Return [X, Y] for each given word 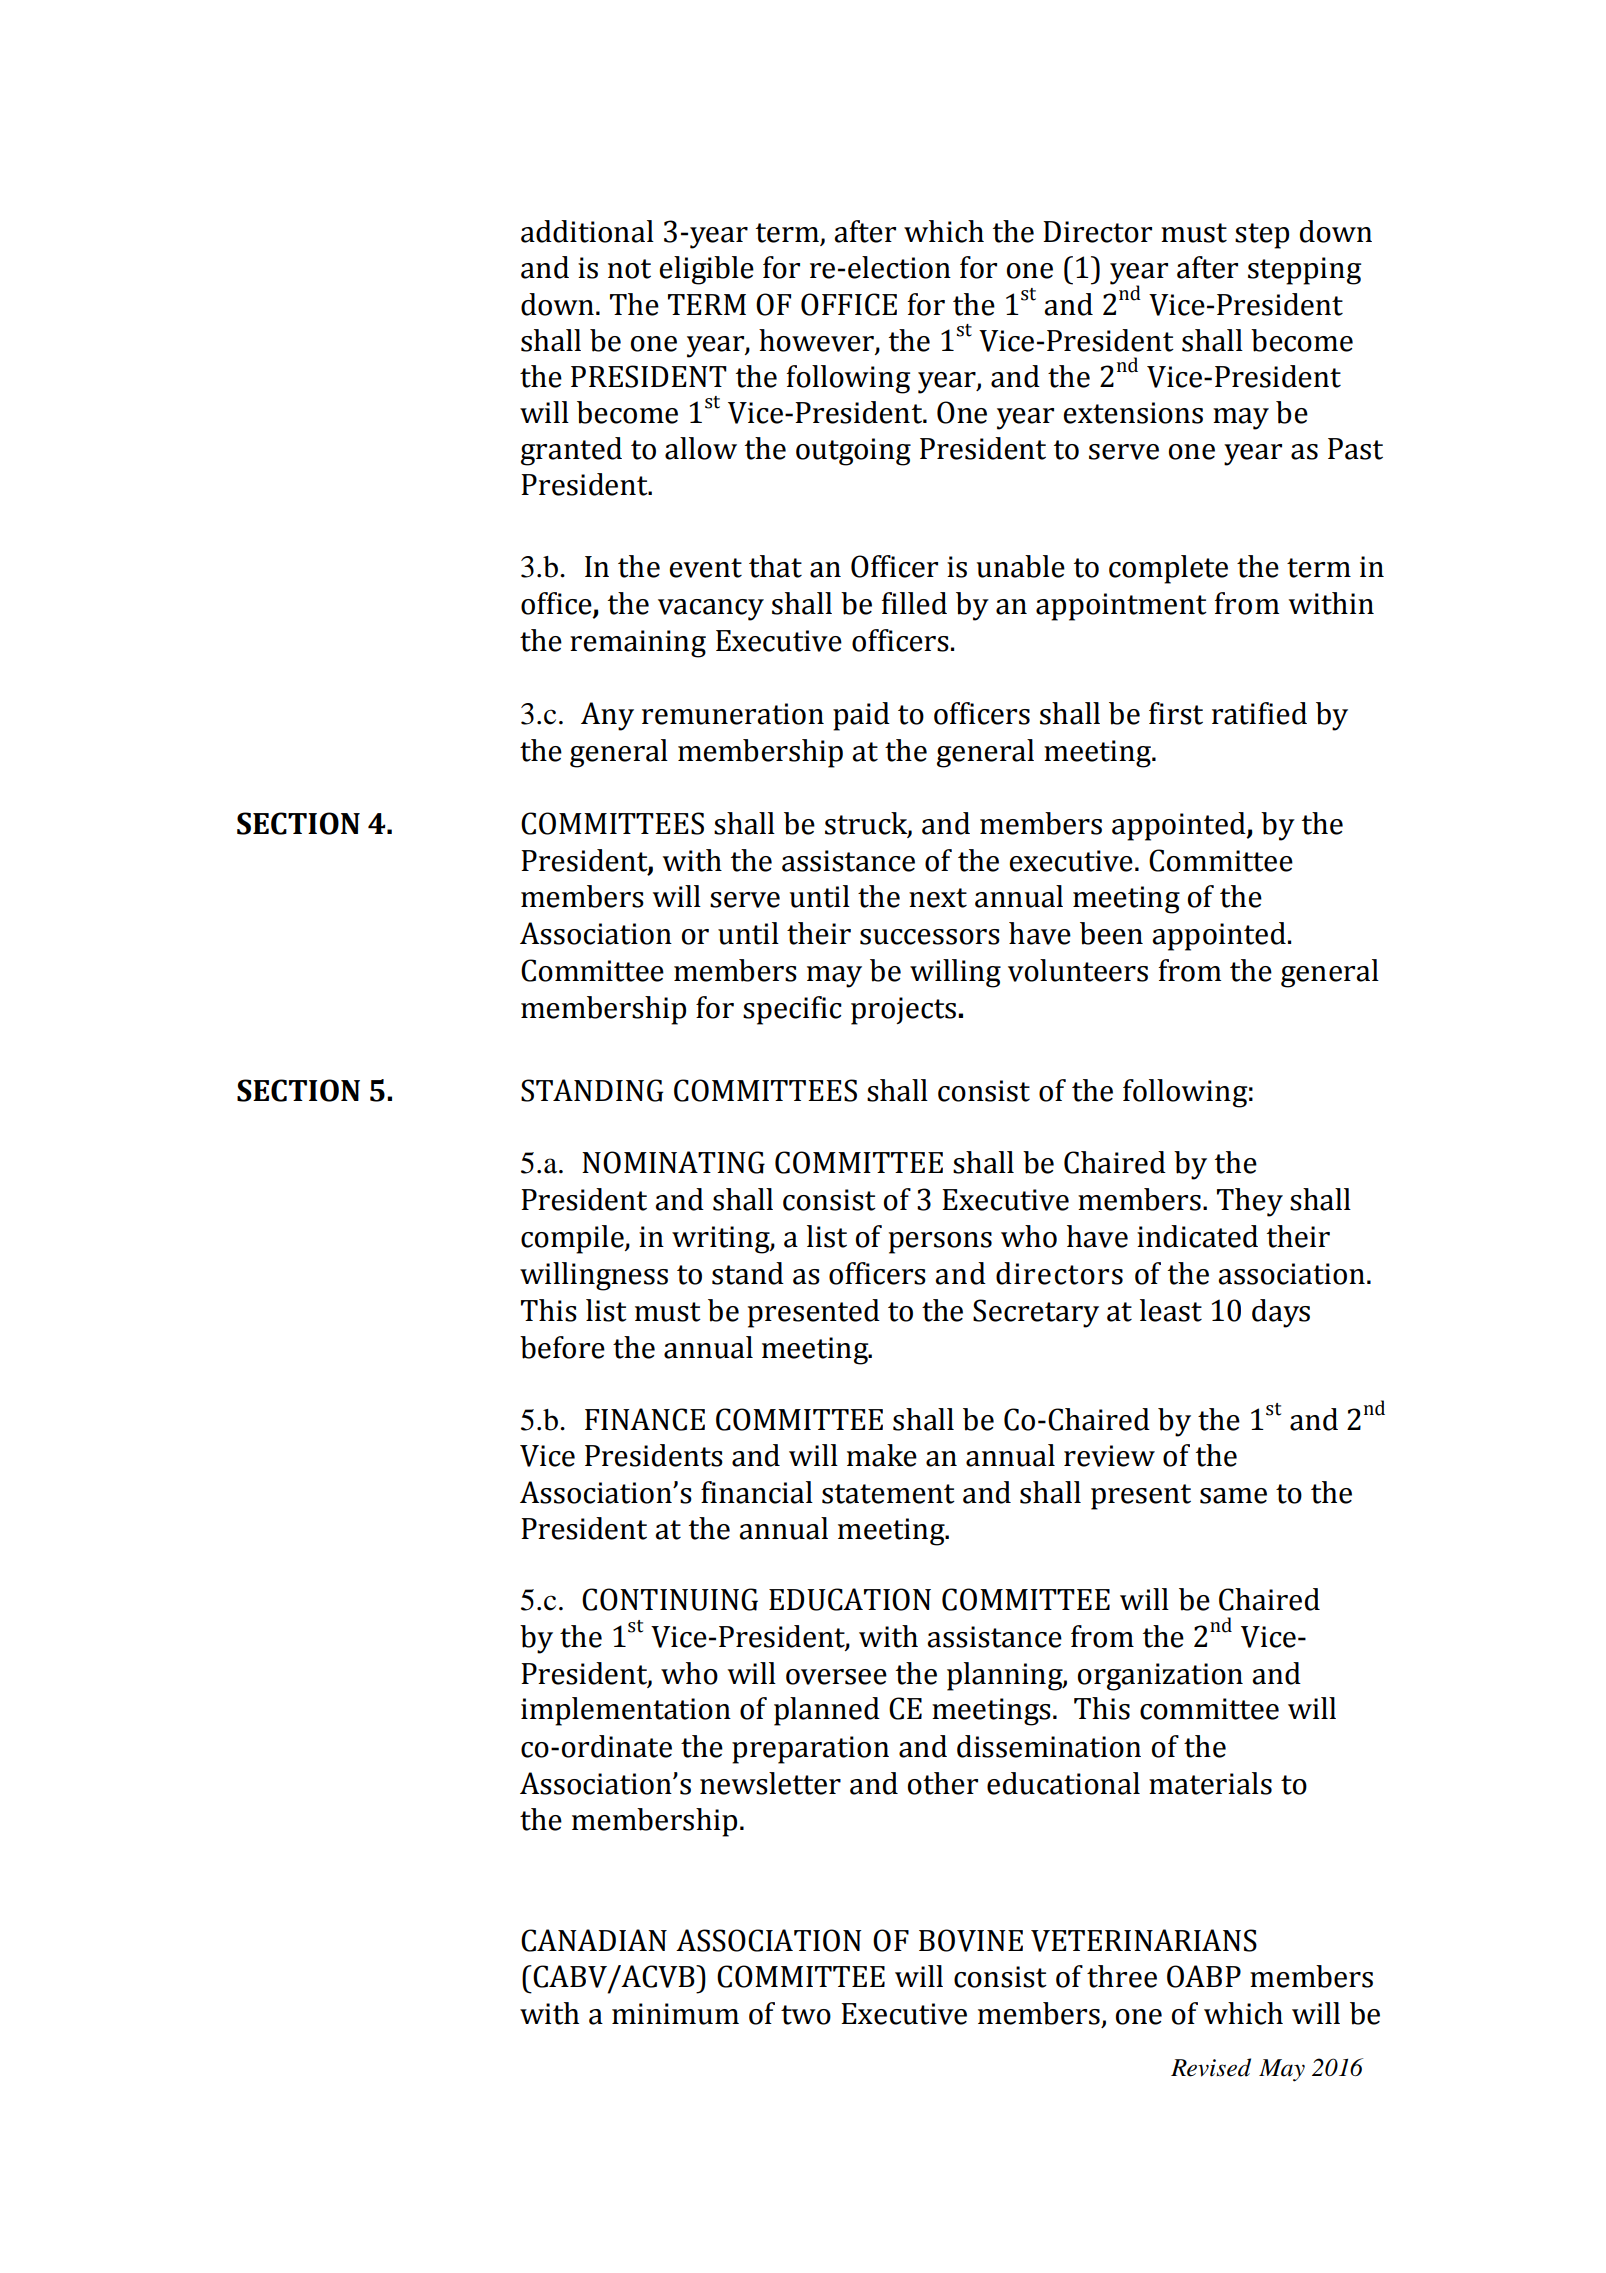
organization [1160, 1677]
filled [914, 603]
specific [792, 1010]
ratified [1259, 713]
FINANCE [645, 1419]
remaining [638, 644]
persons [940, 1243]
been [1111, 933]
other [943, 1783]
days [1281, 1313]
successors [930, 937]
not [629, 269]
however [816, 340]
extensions [1133, 413]
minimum [675, 2014]
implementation [626, 1711]
